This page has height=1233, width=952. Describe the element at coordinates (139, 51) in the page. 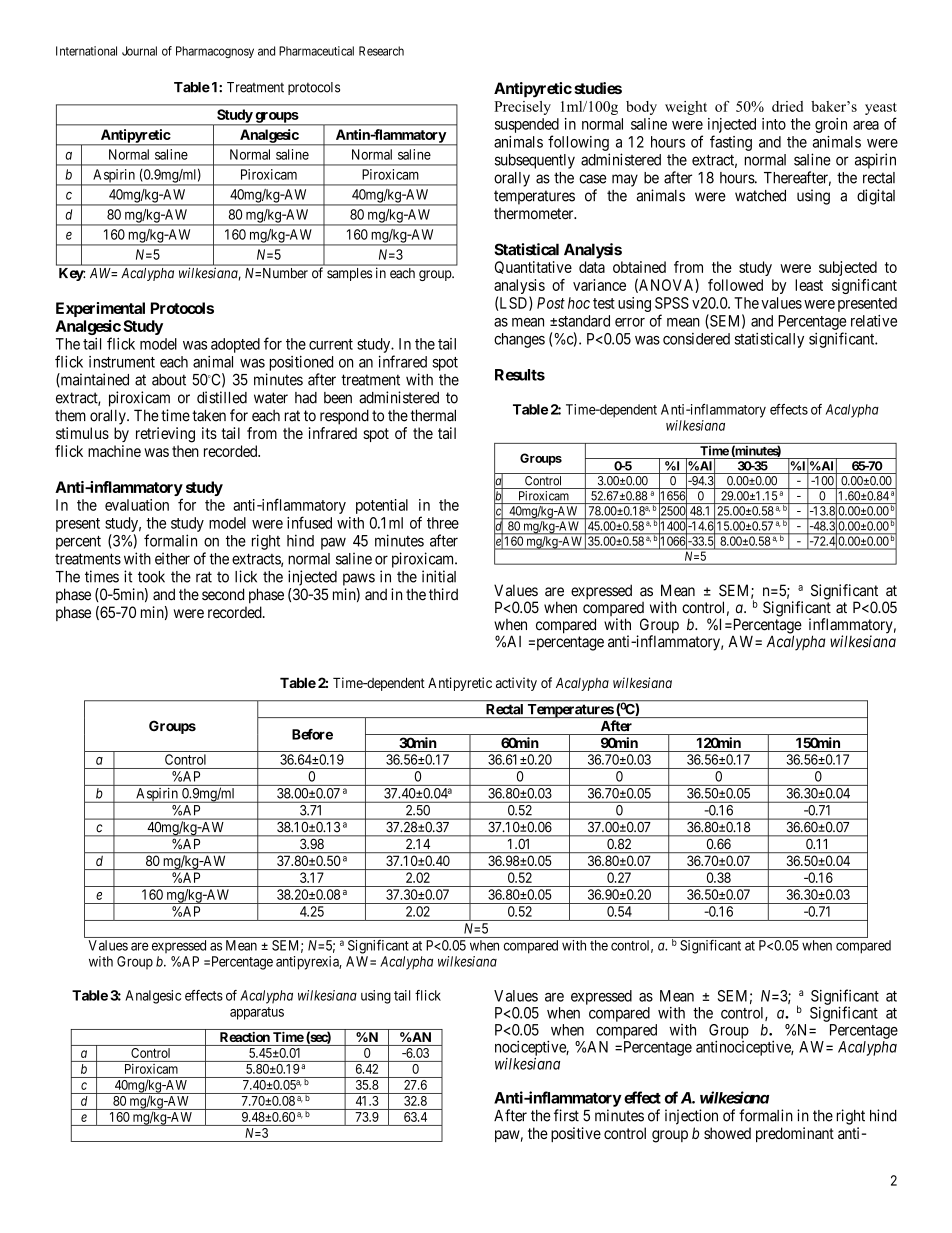

I see `Journal` at that location.
